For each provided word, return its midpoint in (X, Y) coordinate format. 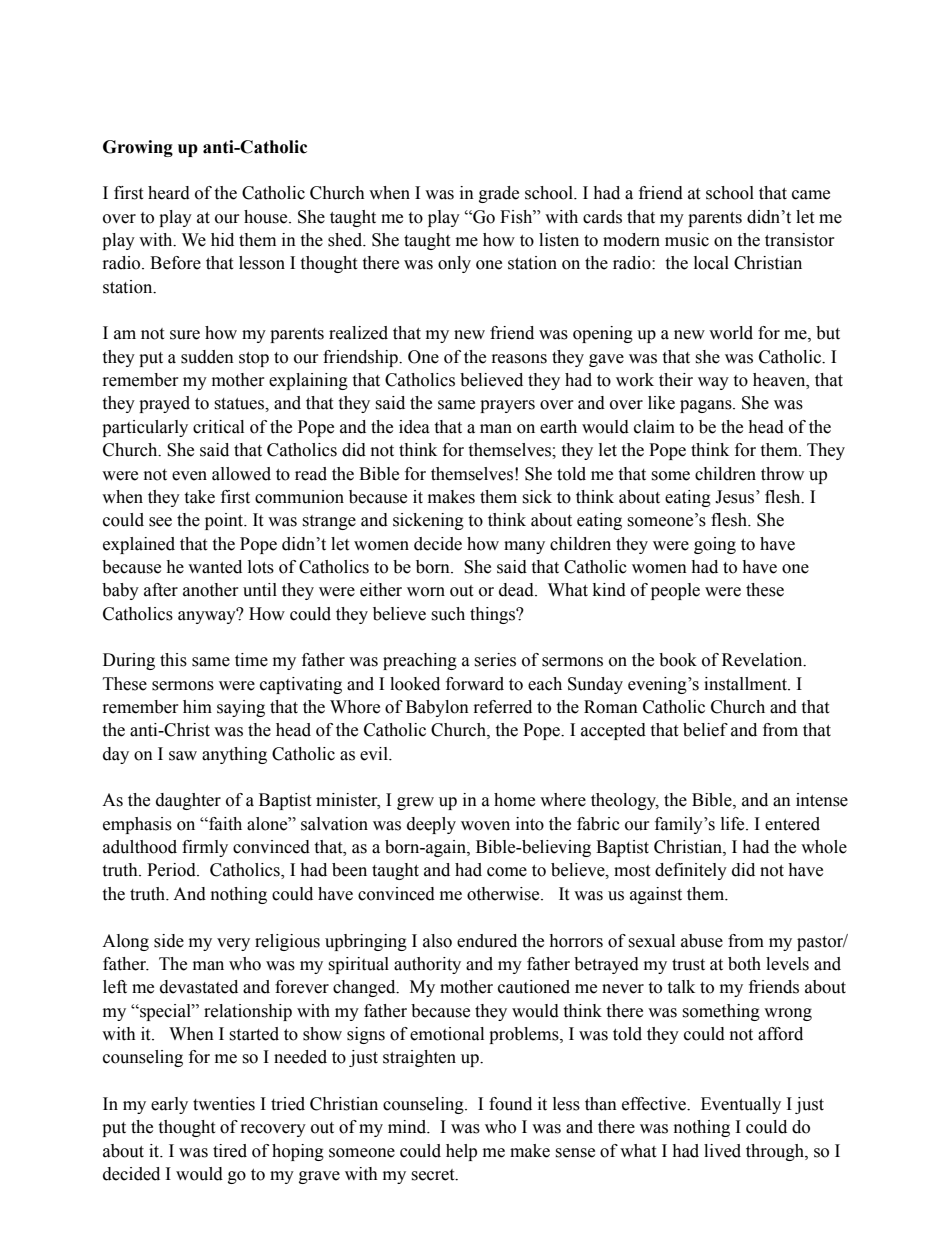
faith (224, 824)
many (524, 547)
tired (230, 1151)
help (461, 1152)
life (734, 824)
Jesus (736, 497)
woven (485, 826)
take (199, 497)
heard (169, 193)
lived (722, 1151)
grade (499, 194)
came (811, 195)
